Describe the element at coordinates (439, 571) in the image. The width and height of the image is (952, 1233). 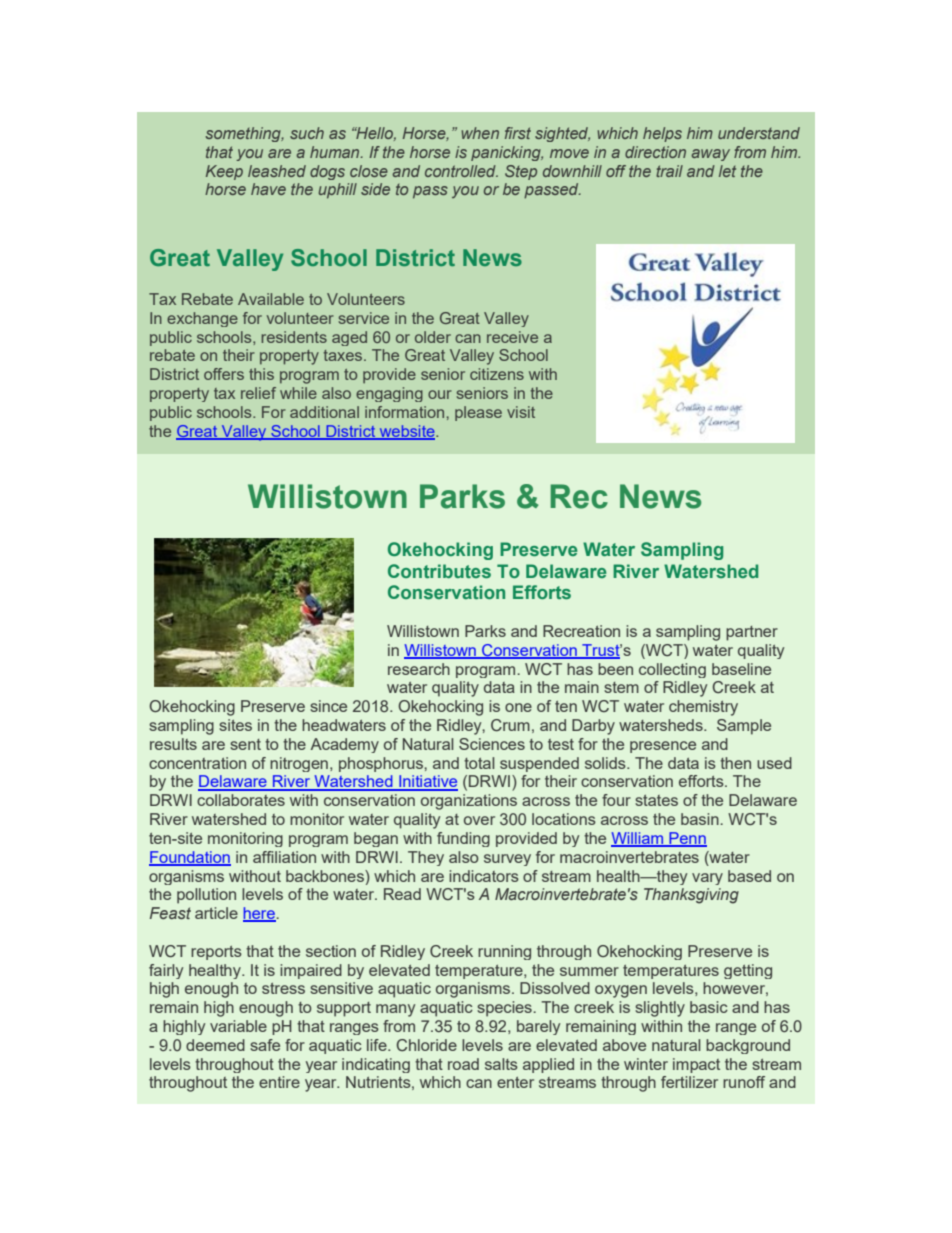
I see `Contributes` at that location.
